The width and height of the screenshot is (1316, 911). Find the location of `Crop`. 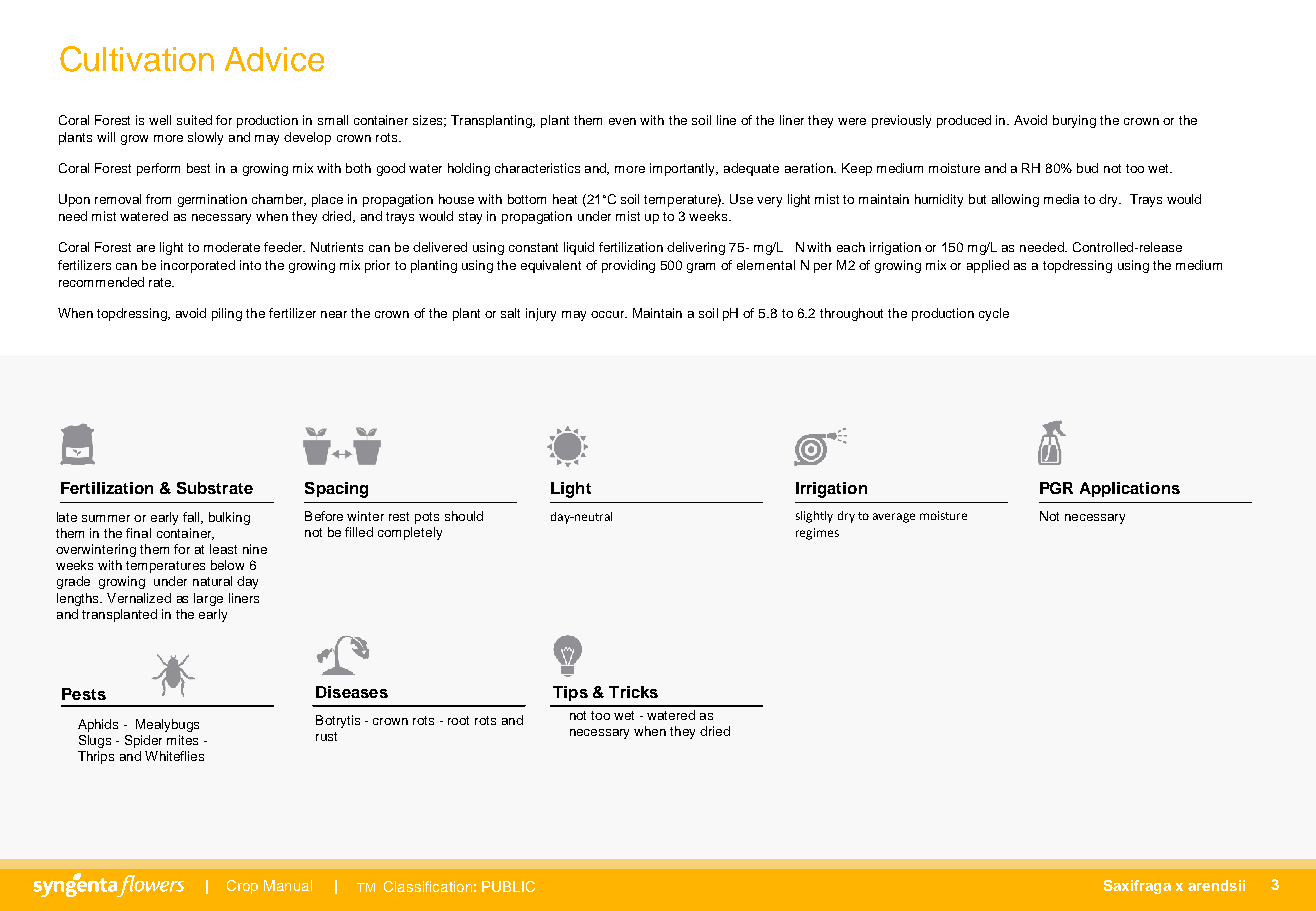

Crop is located at coordinates (242, 887).
